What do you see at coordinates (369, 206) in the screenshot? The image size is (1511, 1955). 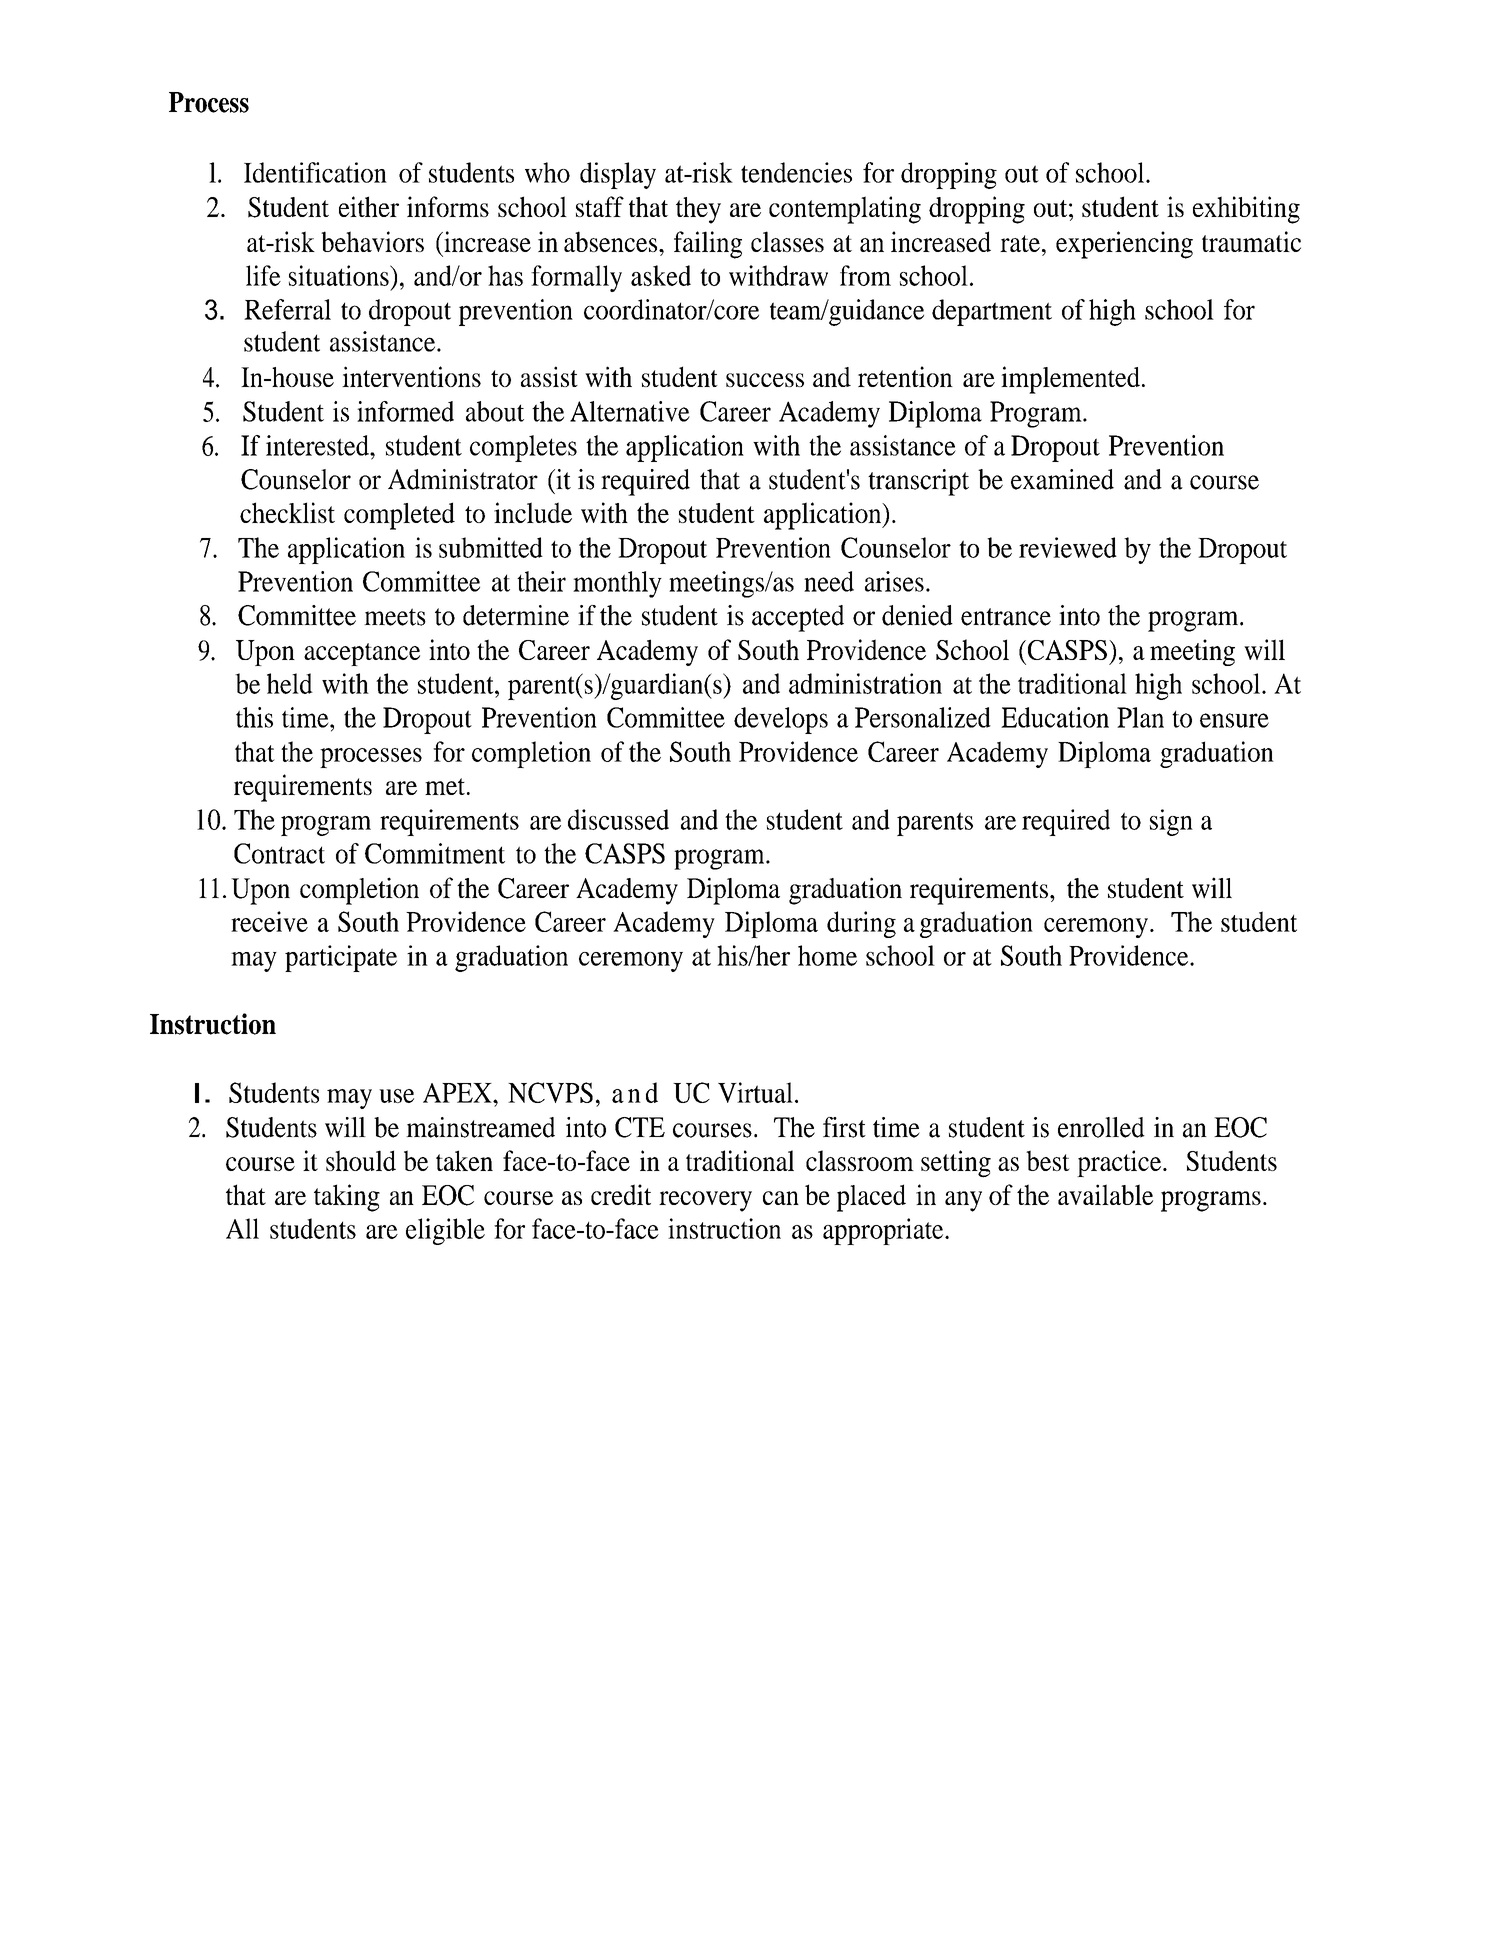 I see `either` at bounding box center [369, 206].
